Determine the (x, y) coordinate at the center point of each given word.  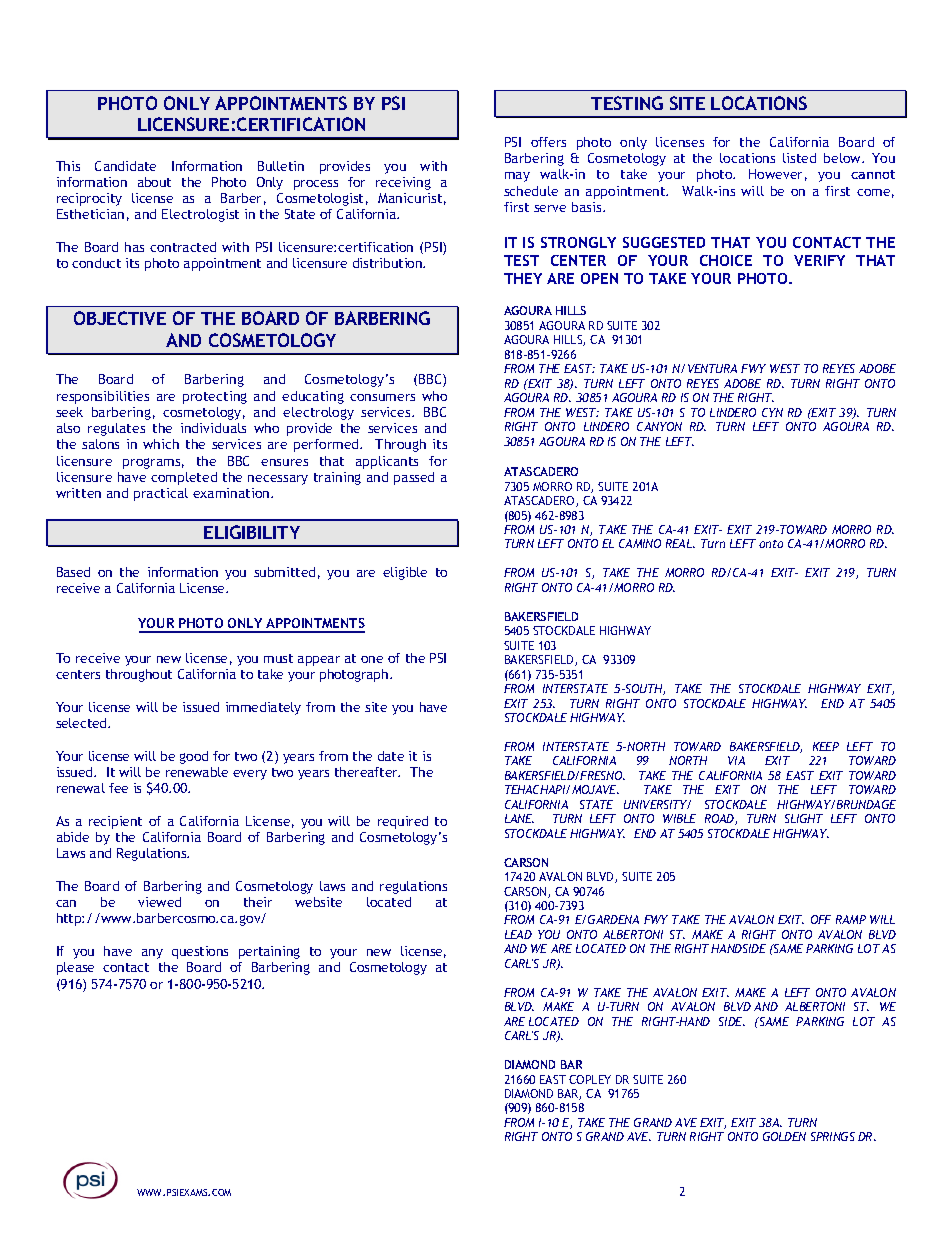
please (75, 968)
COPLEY (590, 1079)
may (517, 177)
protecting (215, 397)
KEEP (826, 746)
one (372, 659)
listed (799, 158)
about (154, 182)
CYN (772, 412)
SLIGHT (804, 818)
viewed (159, 902)
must (278, 658)
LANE (519, 818)
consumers (382, 397)
